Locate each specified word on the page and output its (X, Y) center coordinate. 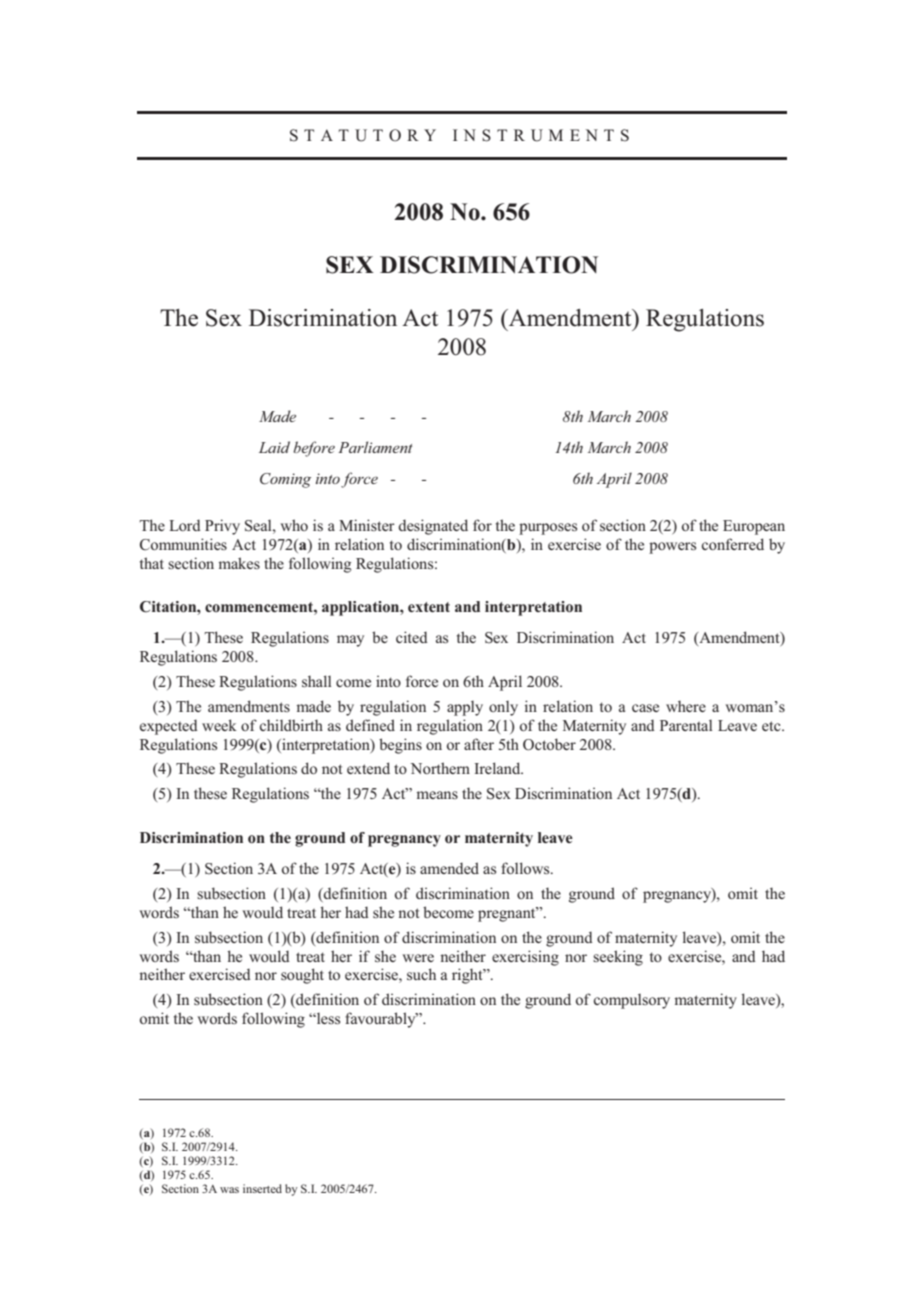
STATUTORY (363, 135)
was (229, 1190)
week (219, 725)
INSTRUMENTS (541, 135)
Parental (686, 725)
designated (433, 527)
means (437, 795)
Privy (222, 527)
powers (672, 548)
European (754, 527)
